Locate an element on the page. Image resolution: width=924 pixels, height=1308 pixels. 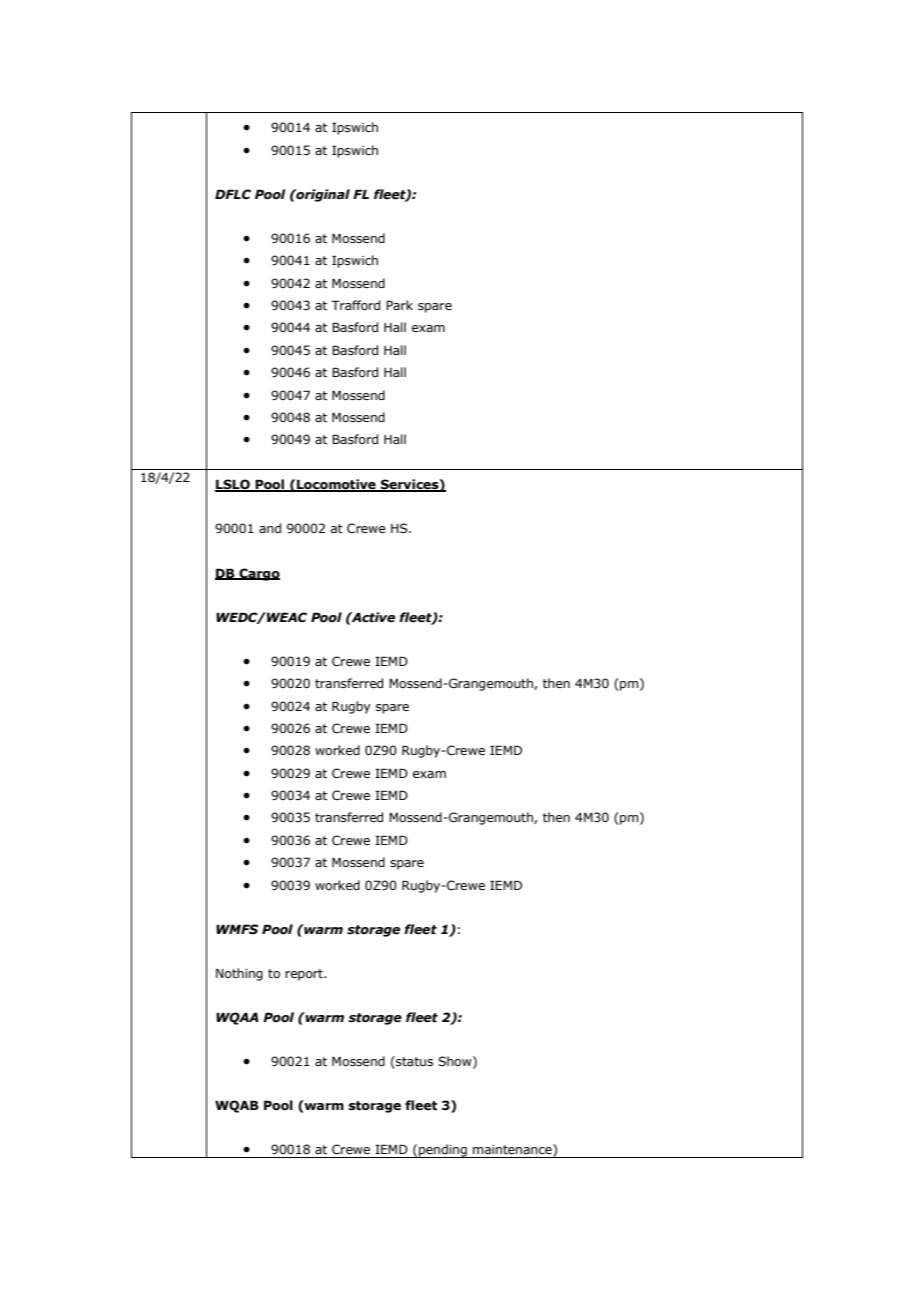
status is located at coordinates (413, 1062).
